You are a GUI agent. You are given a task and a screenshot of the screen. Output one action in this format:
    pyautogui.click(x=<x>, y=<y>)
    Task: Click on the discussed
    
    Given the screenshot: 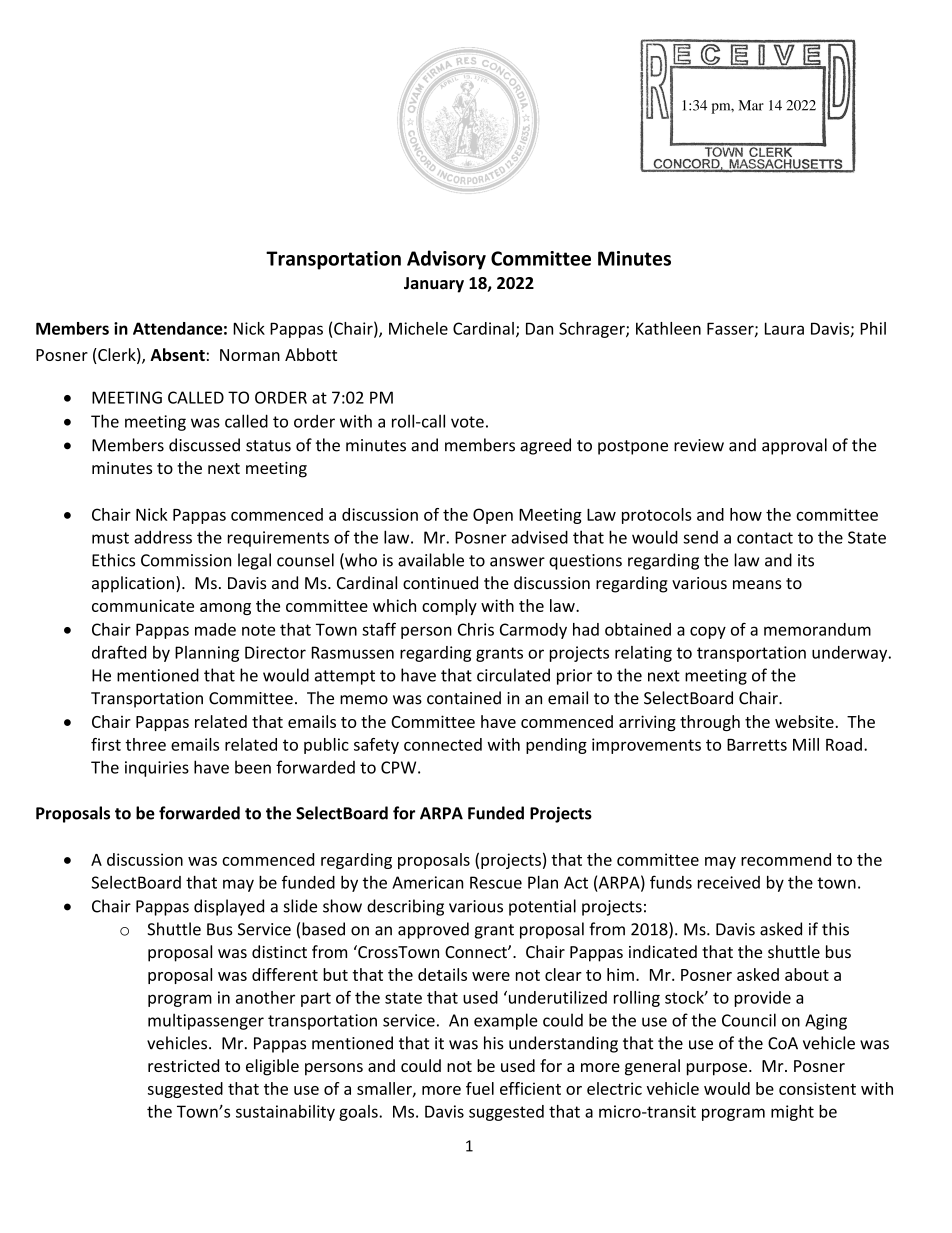 What is the action you would take?
    pyautogui.click(x=204, y=445)
